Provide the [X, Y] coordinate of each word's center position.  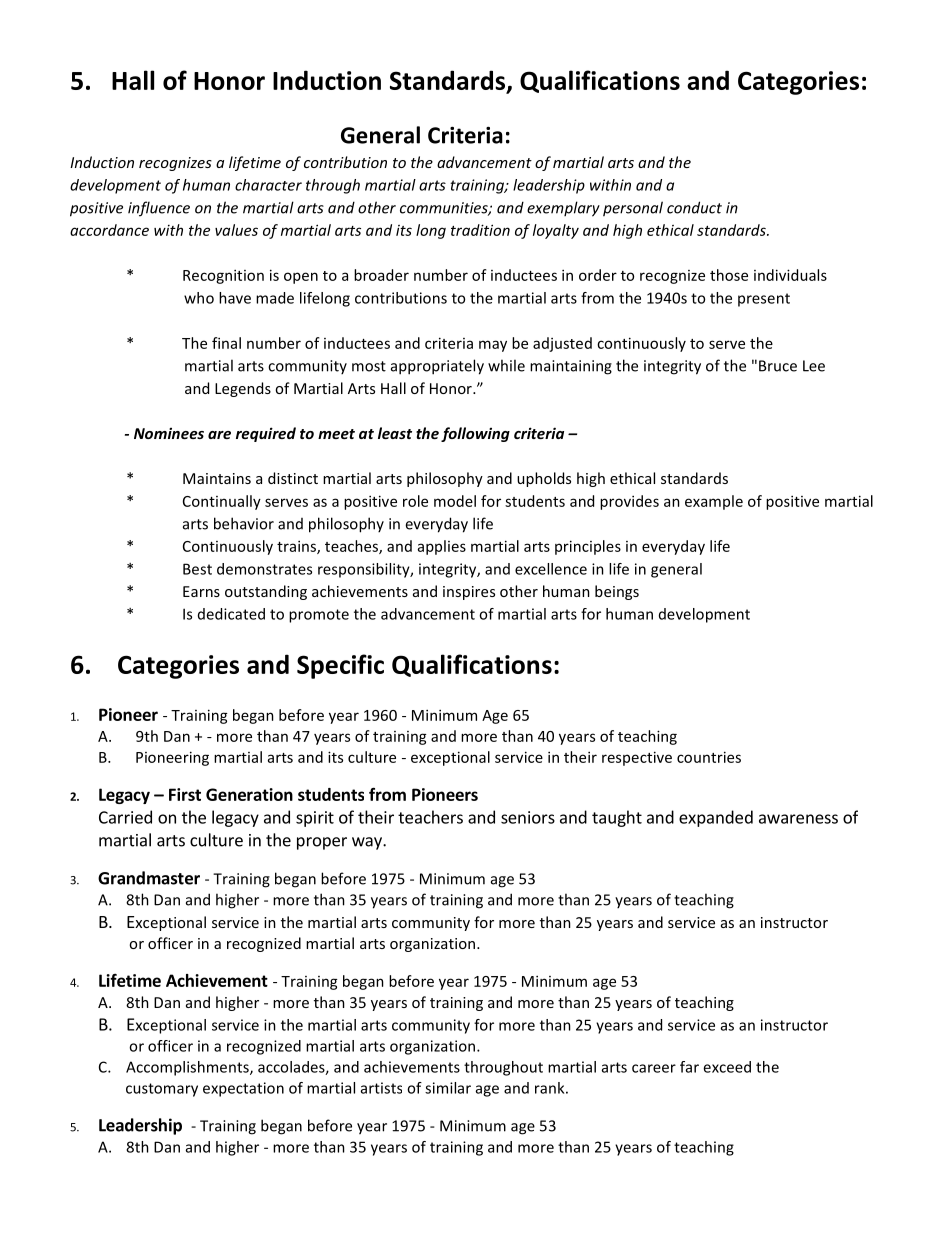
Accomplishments [188, 1068]
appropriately [437, 367]
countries [709, 757]
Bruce [778, 366]
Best [197, 569]
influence [159, 209]
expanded [716, 818]
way [368, 843]
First [185, 794]
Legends [243, 389]
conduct [694, 207]
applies [442, 547]
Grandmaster [149, 878]
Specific [340, 666]
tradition [480, 230]
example [714, 502]
